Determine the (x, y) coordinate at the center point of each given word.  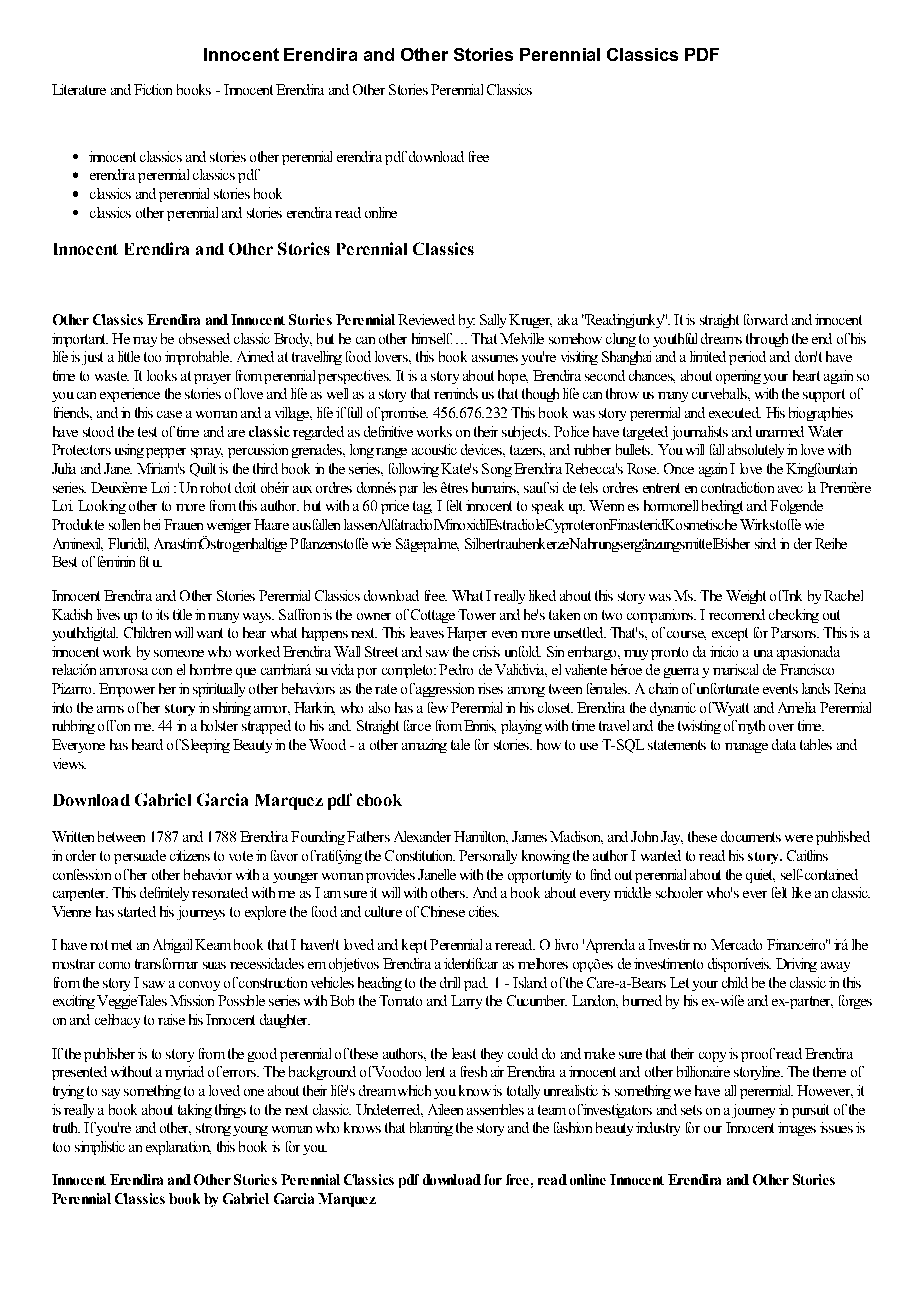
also (379, 707)
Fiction (153, 89)
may (145, 342)
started (137, 911)
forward (766, 319)
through (767, 340)
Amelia (797, 707)
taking (195, 1111)
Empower (127, 690)
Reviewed (426, 319)
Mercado (736, 944)
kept (414, 946)
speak (548, 507)
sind (765, 543)
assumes (495, 358)
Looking (102, 507)
